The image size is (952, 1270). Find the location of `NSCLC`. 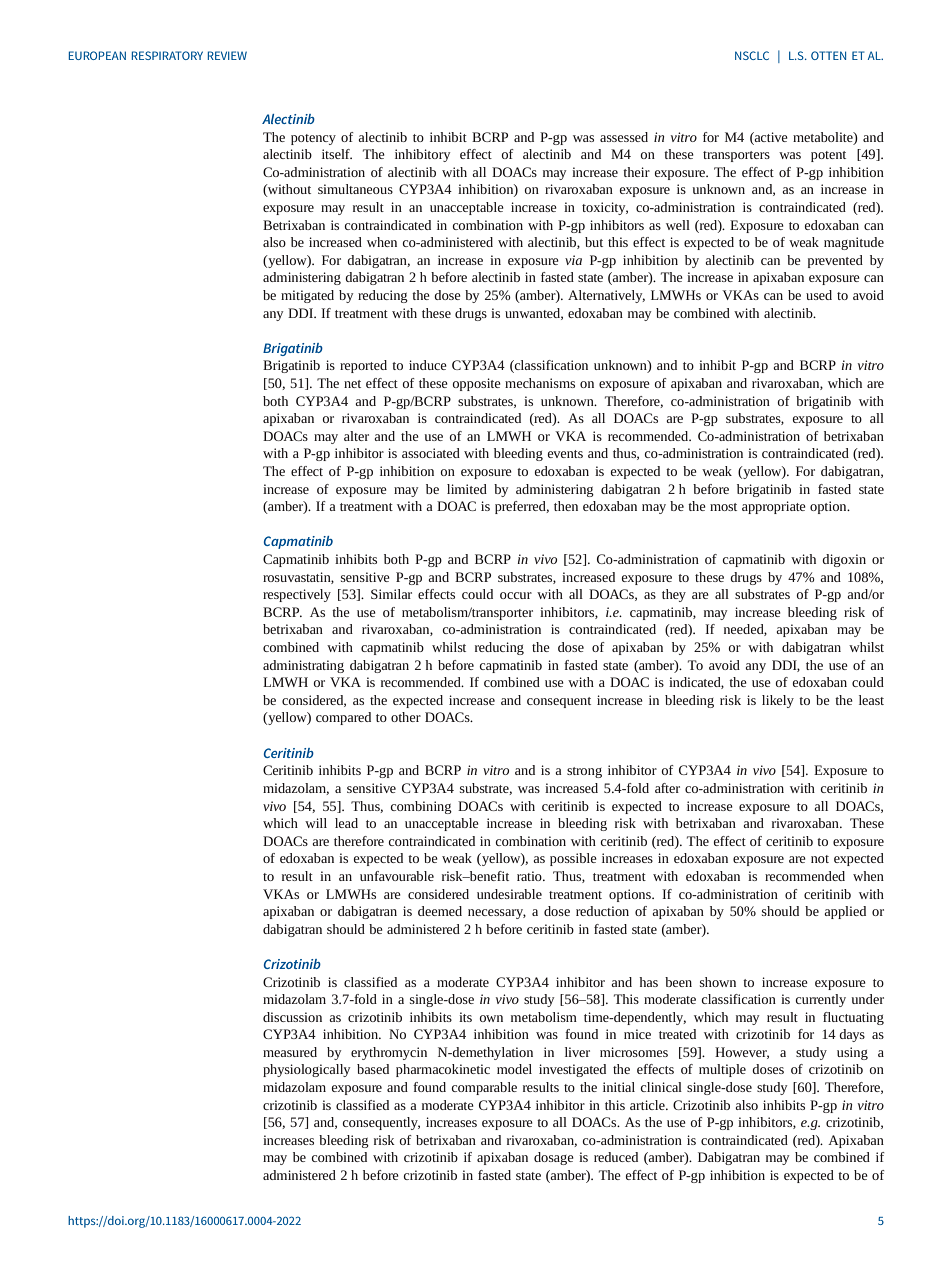

NSCLC is located at coordinates (752, 55).
